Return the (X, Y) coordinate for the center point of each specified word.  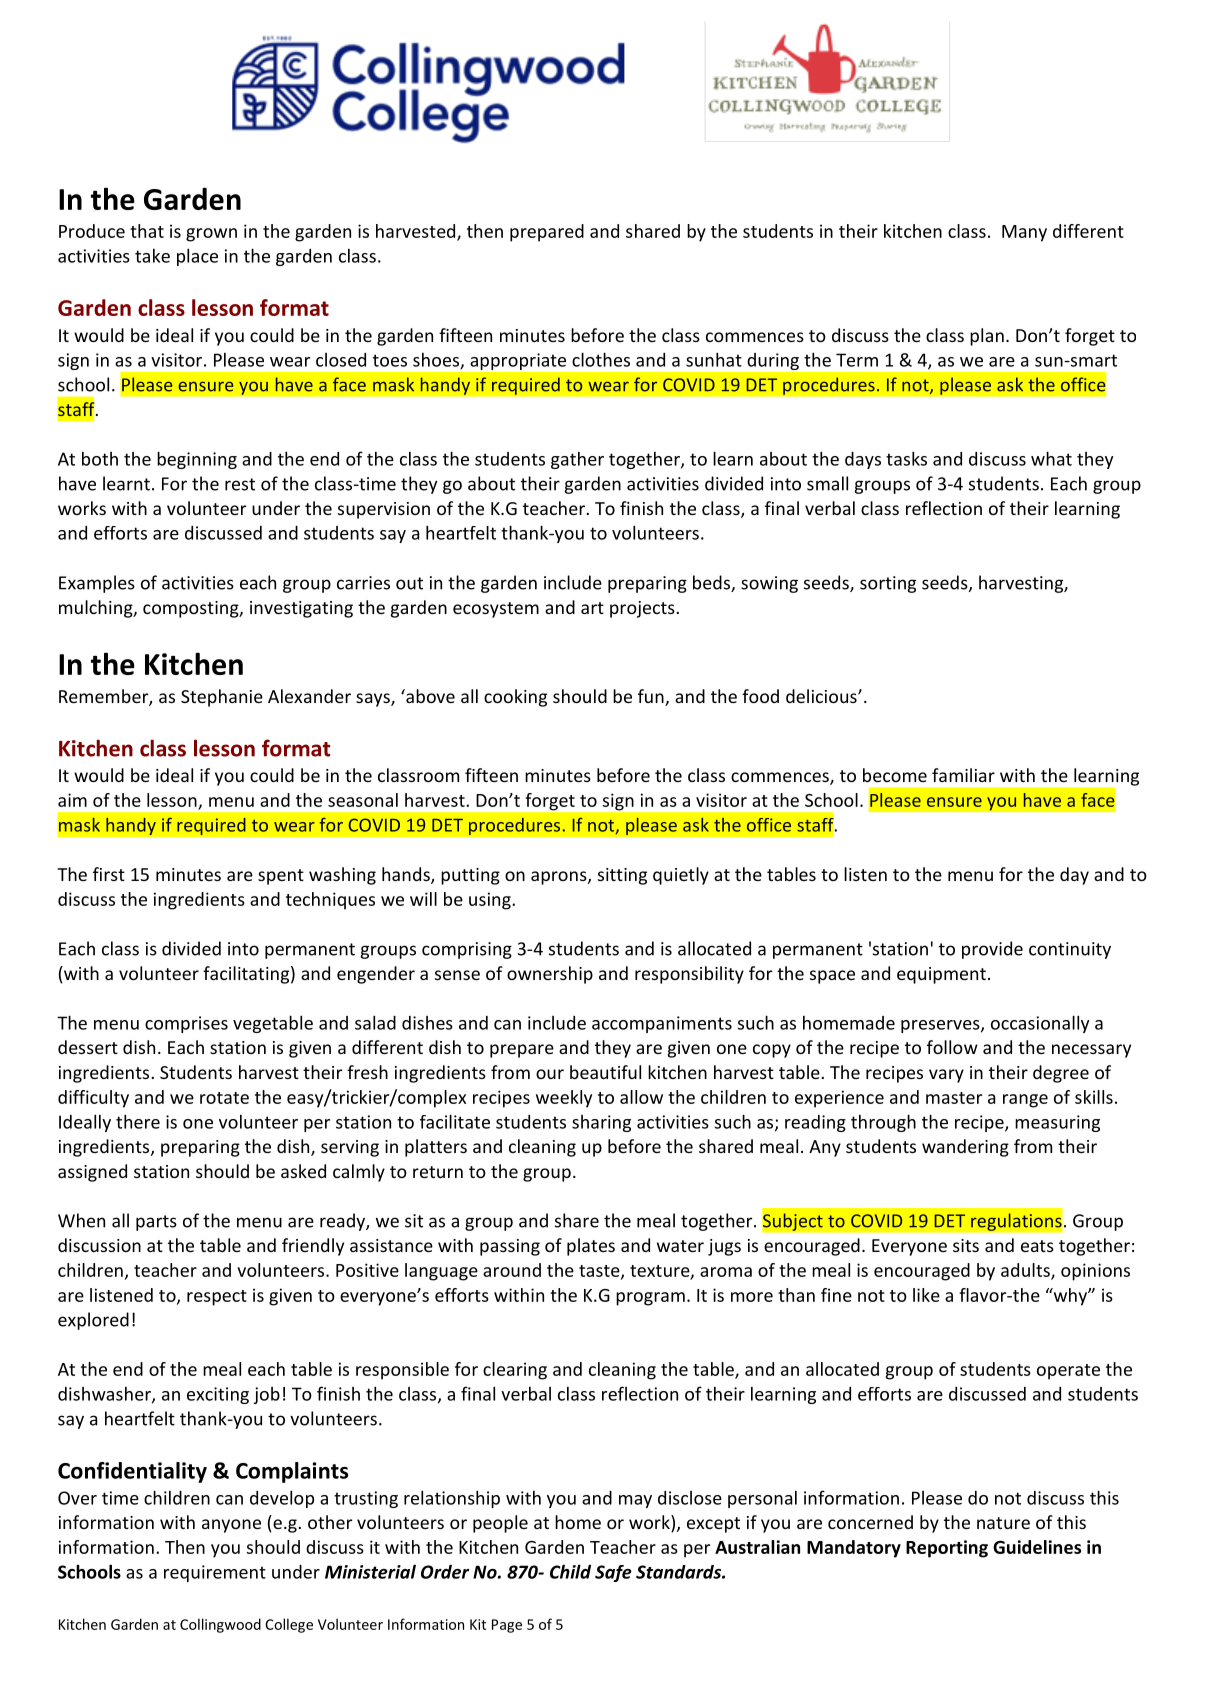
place (197, 257)
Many (1024, 233)
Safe (613, 1573)
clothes (601, 359)
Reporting (947, 1549)
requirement (215, 1573)
